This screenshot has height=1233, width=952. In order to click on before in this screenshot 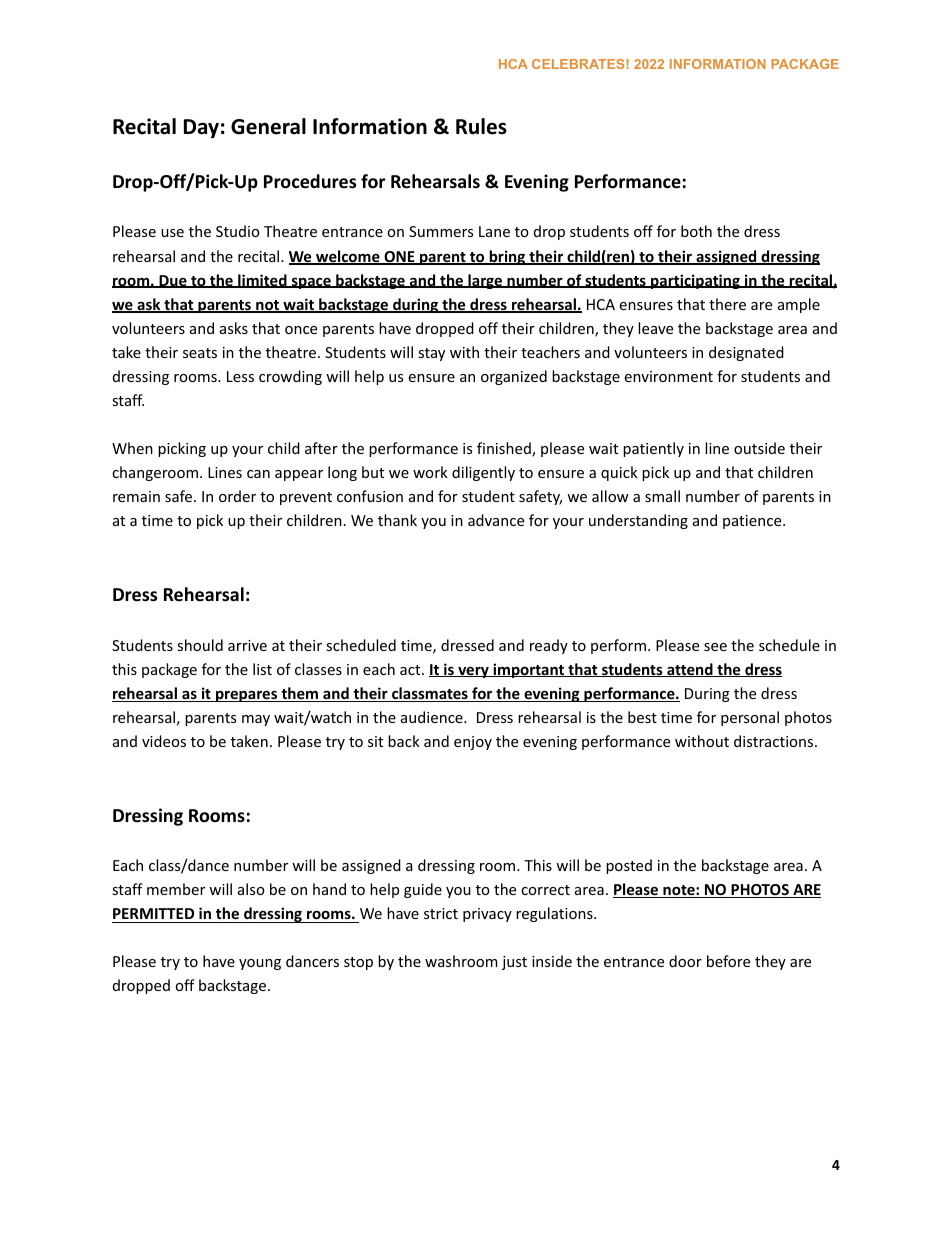, I will do `click(728, 961)`.
